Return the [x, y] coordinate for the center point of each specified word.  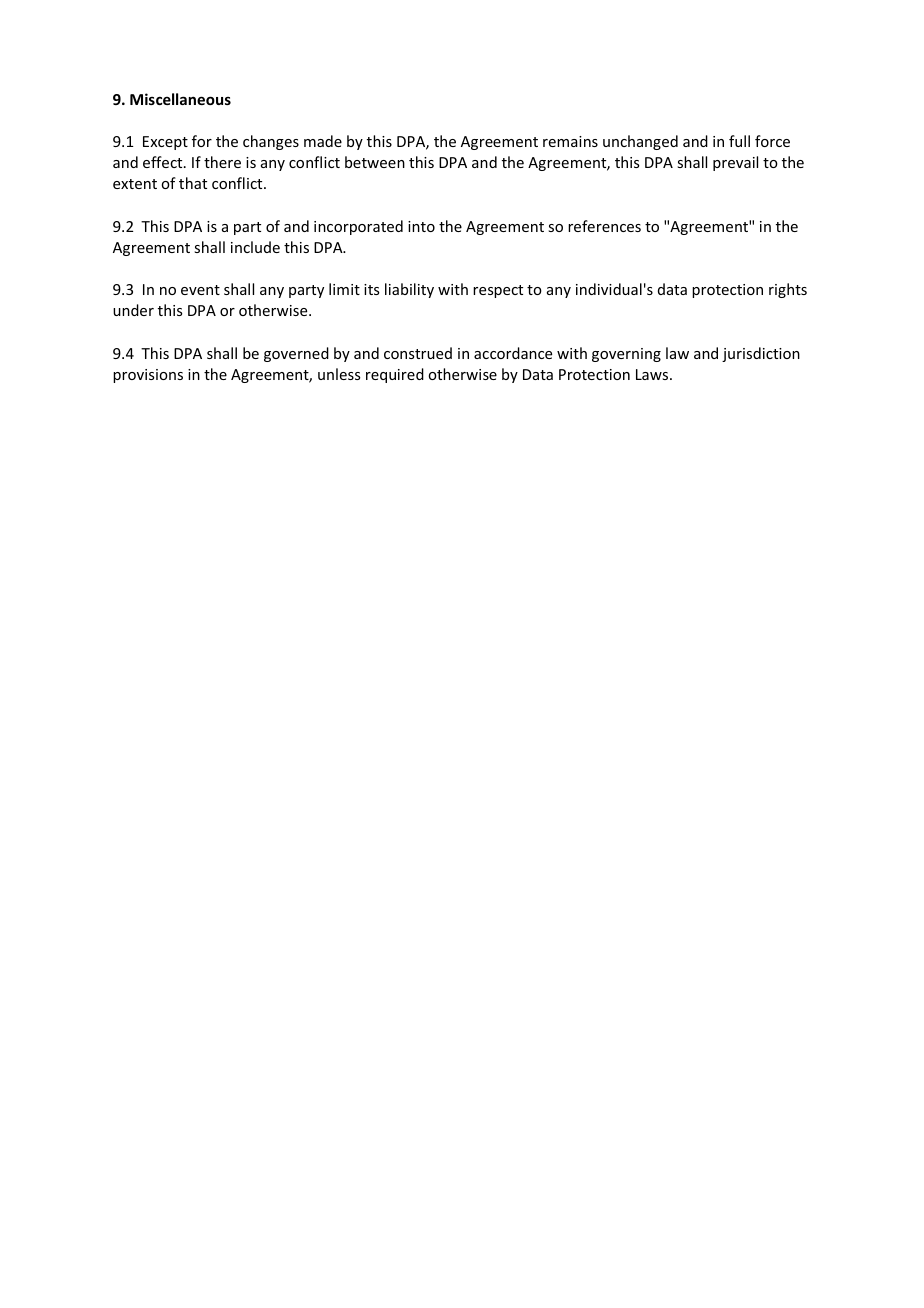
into [421, 226]
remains [570, 141]
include [255, 247]
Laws [653, 374]
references [604, 226]
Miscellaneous [180, 99]
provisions [148, 376]
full [739, 141]
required [395, 375]
